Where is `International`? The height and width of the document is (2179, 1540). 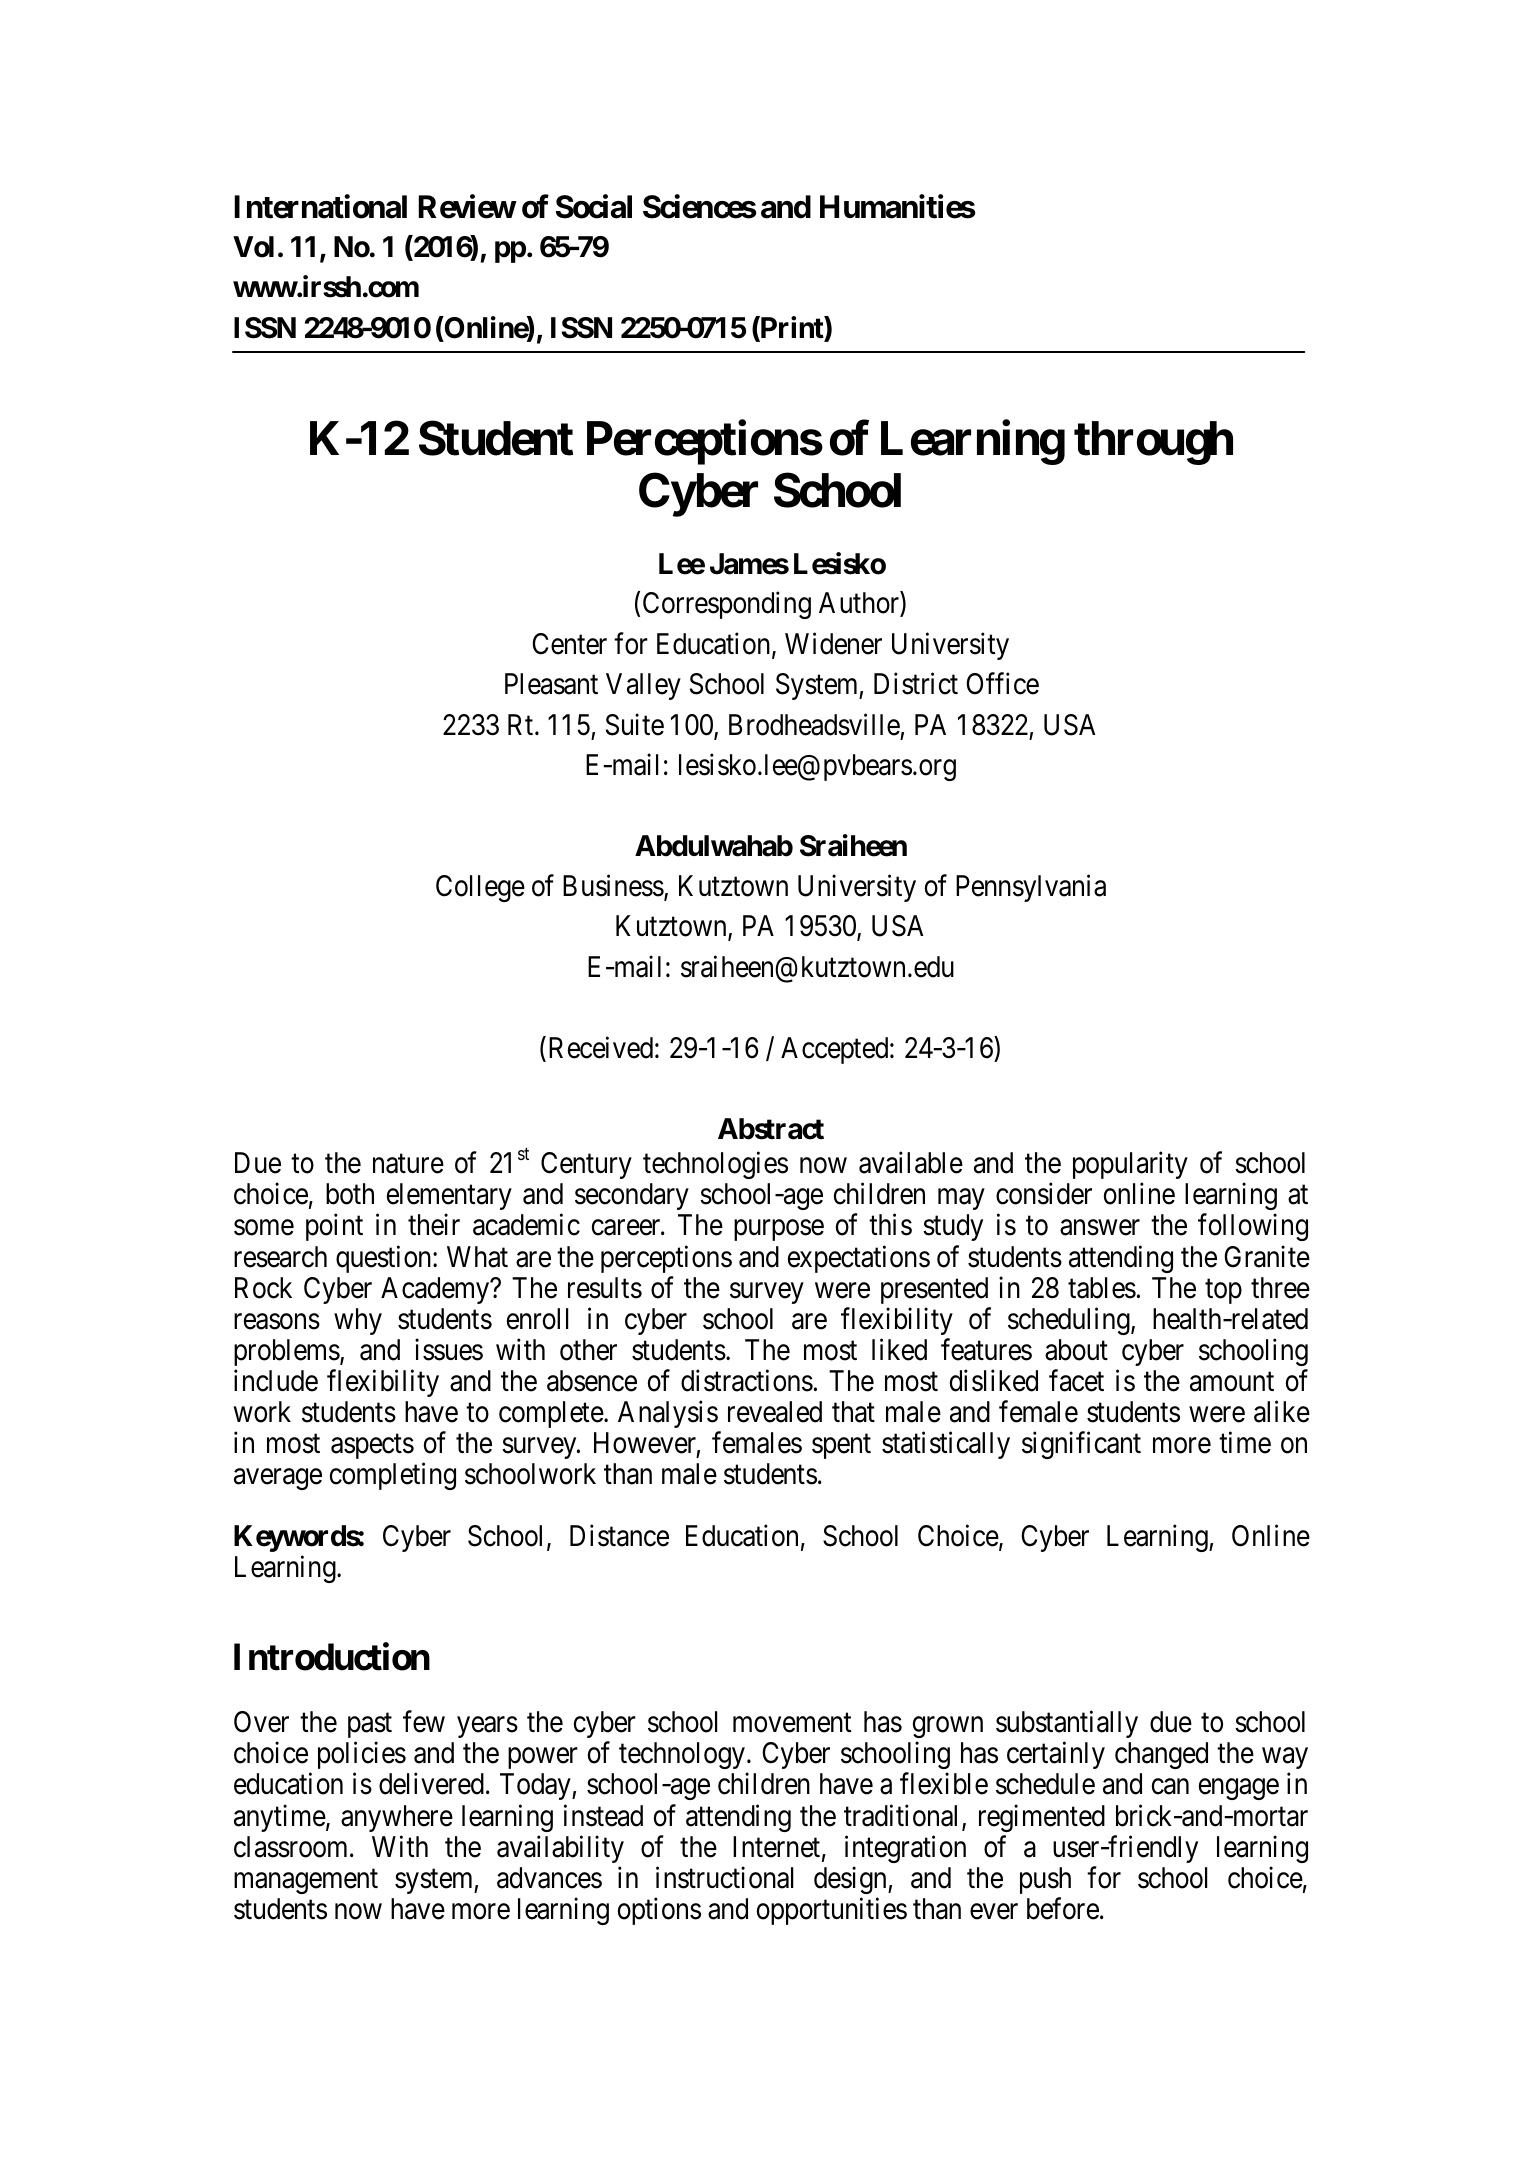 International is located at coordinates (320, 206).
